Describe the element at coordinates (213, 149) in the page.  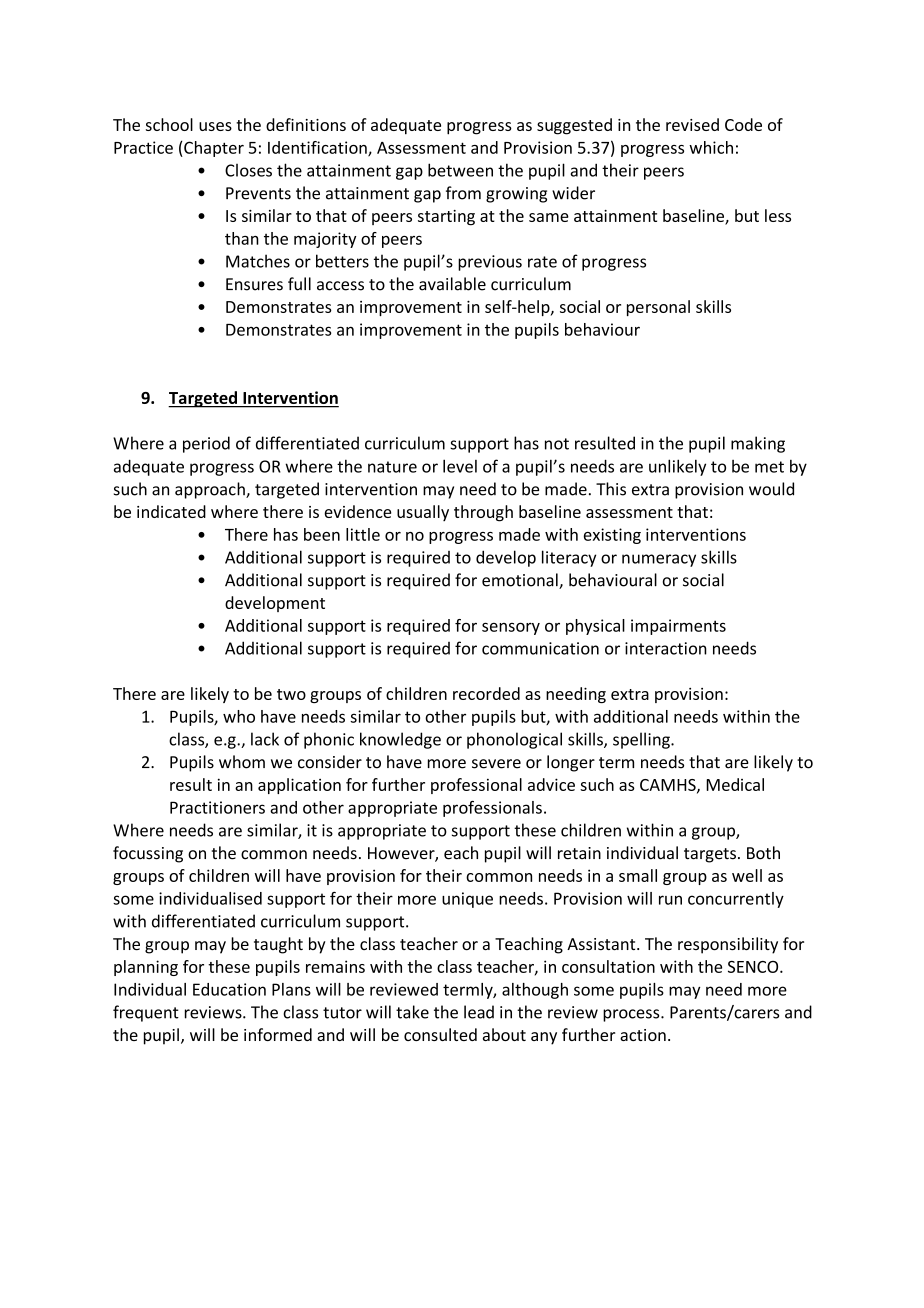
I see `Chapter` at that location.
